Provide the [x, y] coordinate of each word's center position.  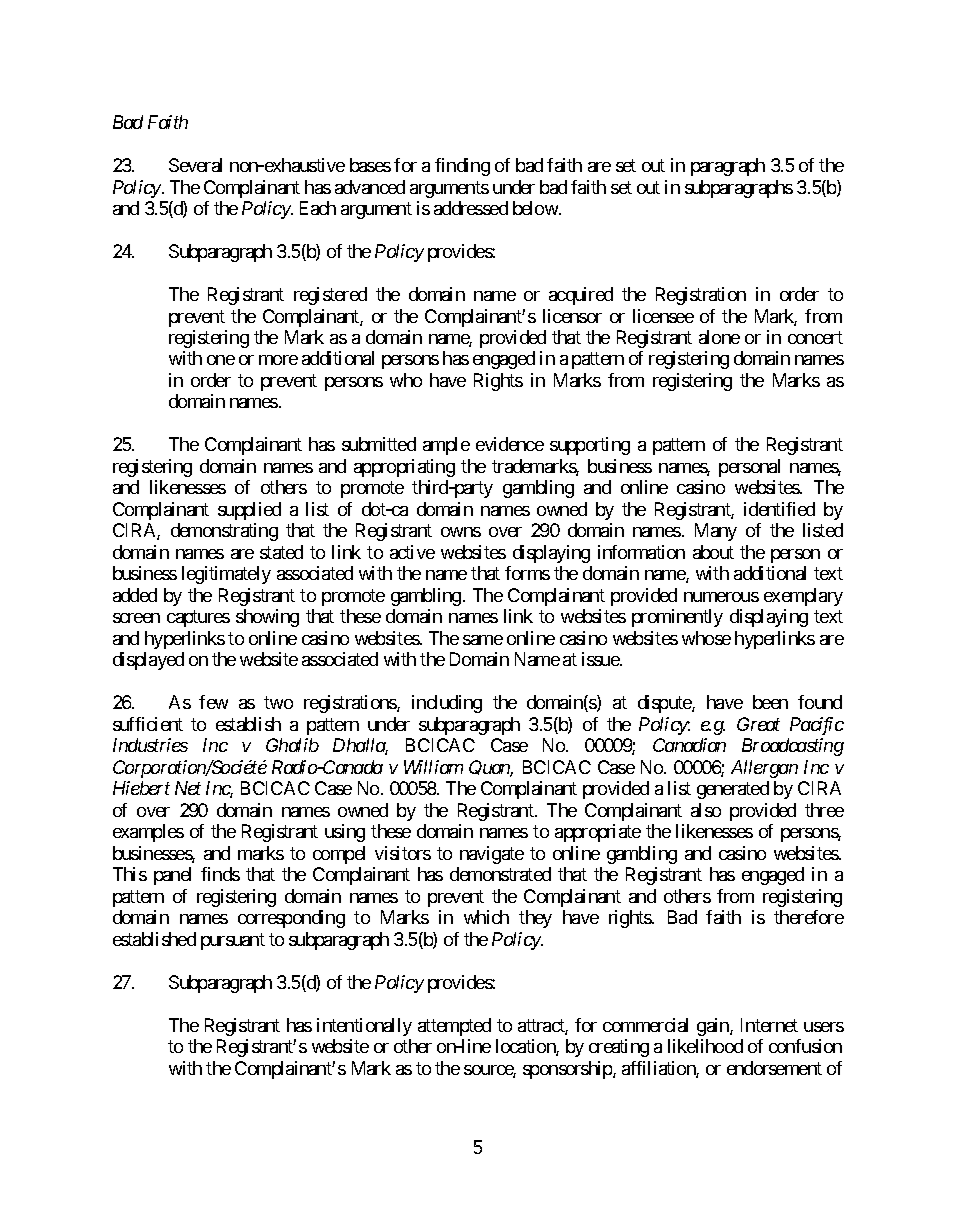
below [536, 208]
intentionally [364, 1027]
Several [195, 165]
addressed [471, 208]
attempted [454, 1027]
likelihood [705, 1046]
